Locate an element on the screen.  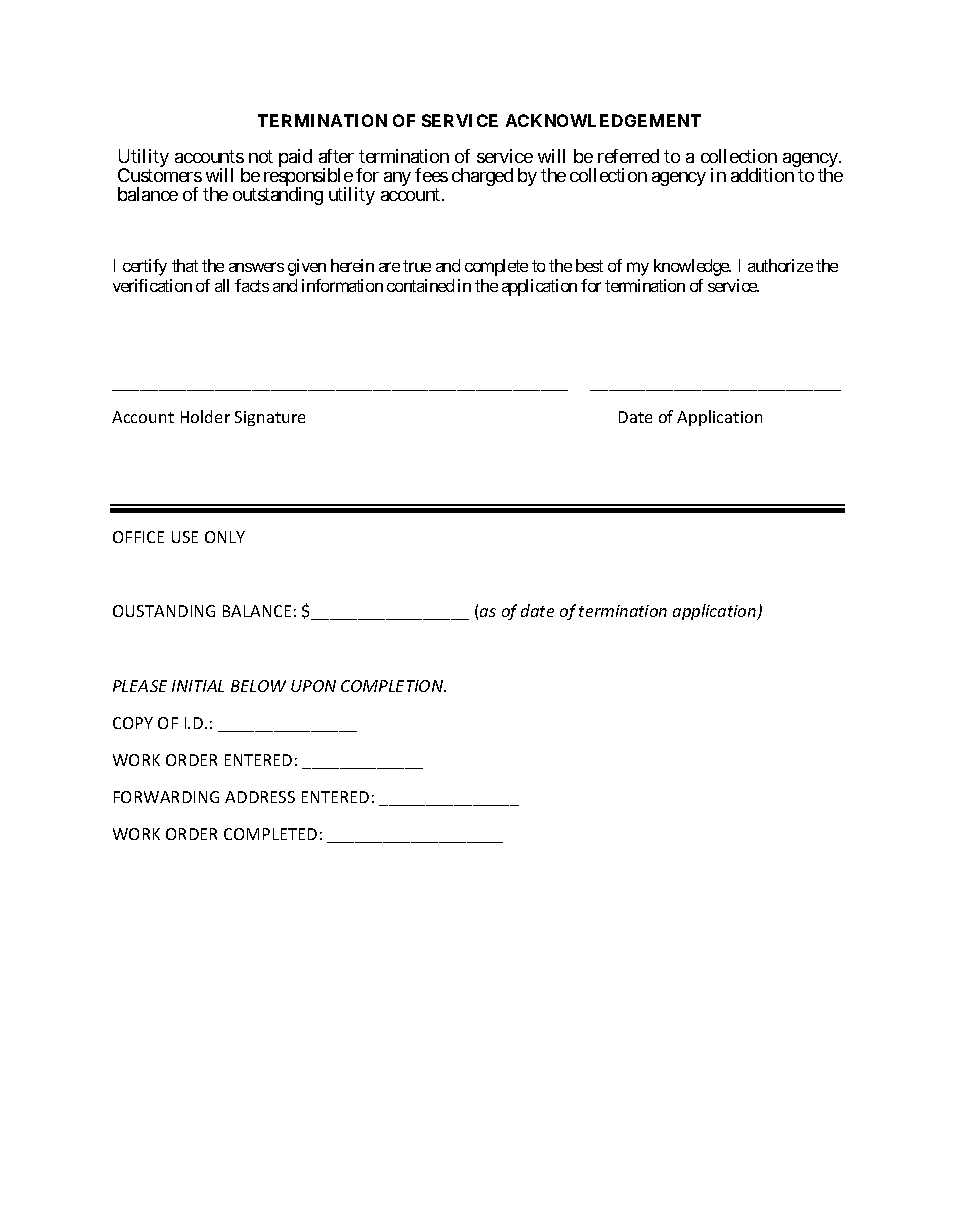
fees is located at coordinates (431, 175).
